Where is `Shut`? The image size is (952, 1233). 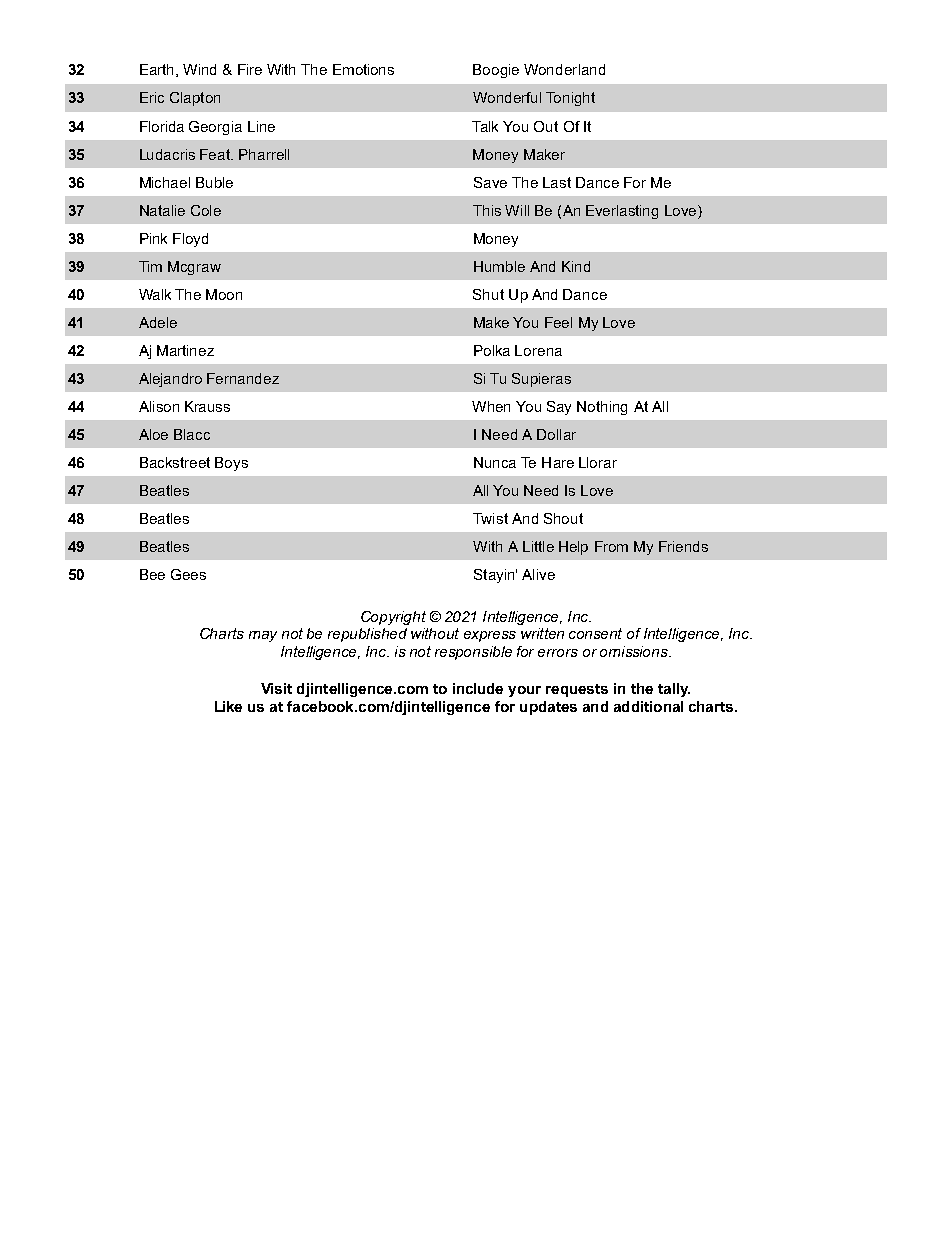 Shut is located at coordinates (488, 294).
